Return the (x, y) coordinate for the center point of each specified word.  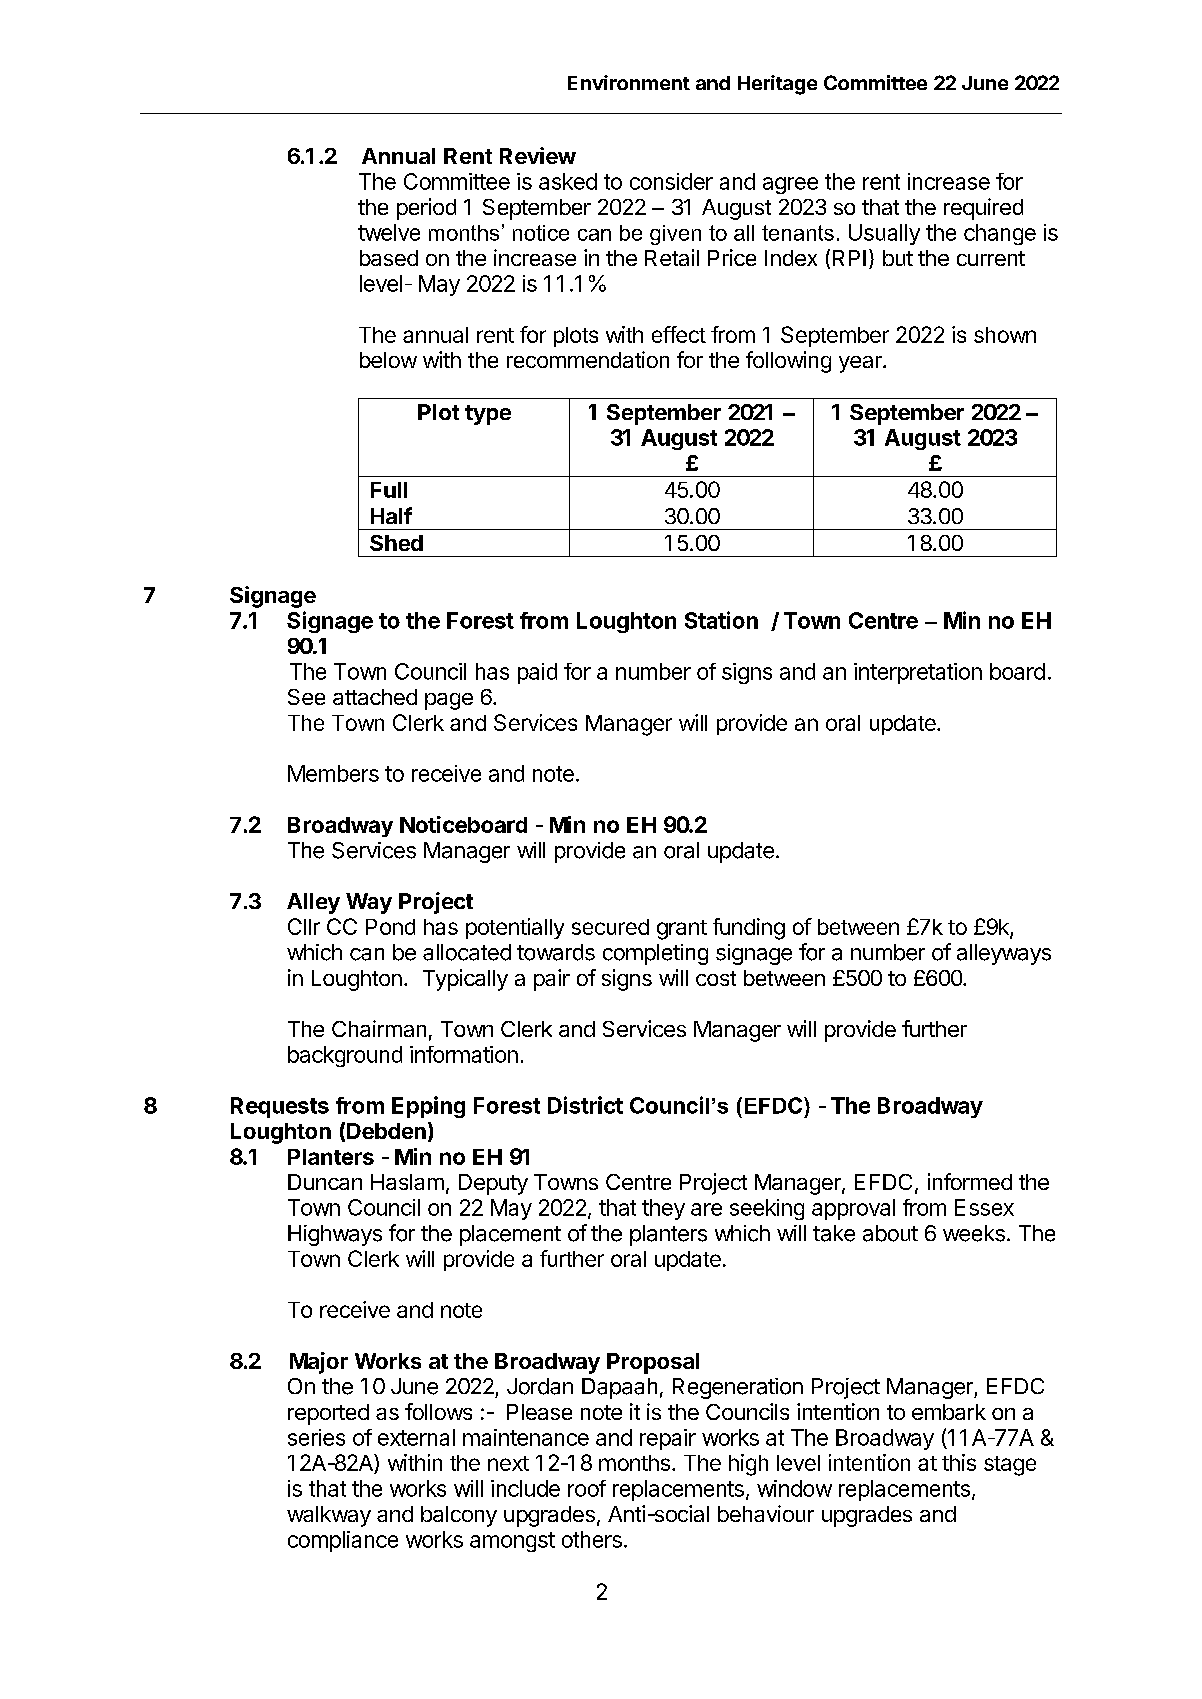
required (983, 209)
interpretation (918, 673)
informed (970, 1181)
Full (389, 490)
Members (333, 773)
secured (610, 927)
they (663, 1209)
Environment (629, 82)
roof (587, 1488)
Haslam (407, 1182)
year (861, 364)
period (426, 209)
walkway (329, 1516)
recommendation (588, 359)
